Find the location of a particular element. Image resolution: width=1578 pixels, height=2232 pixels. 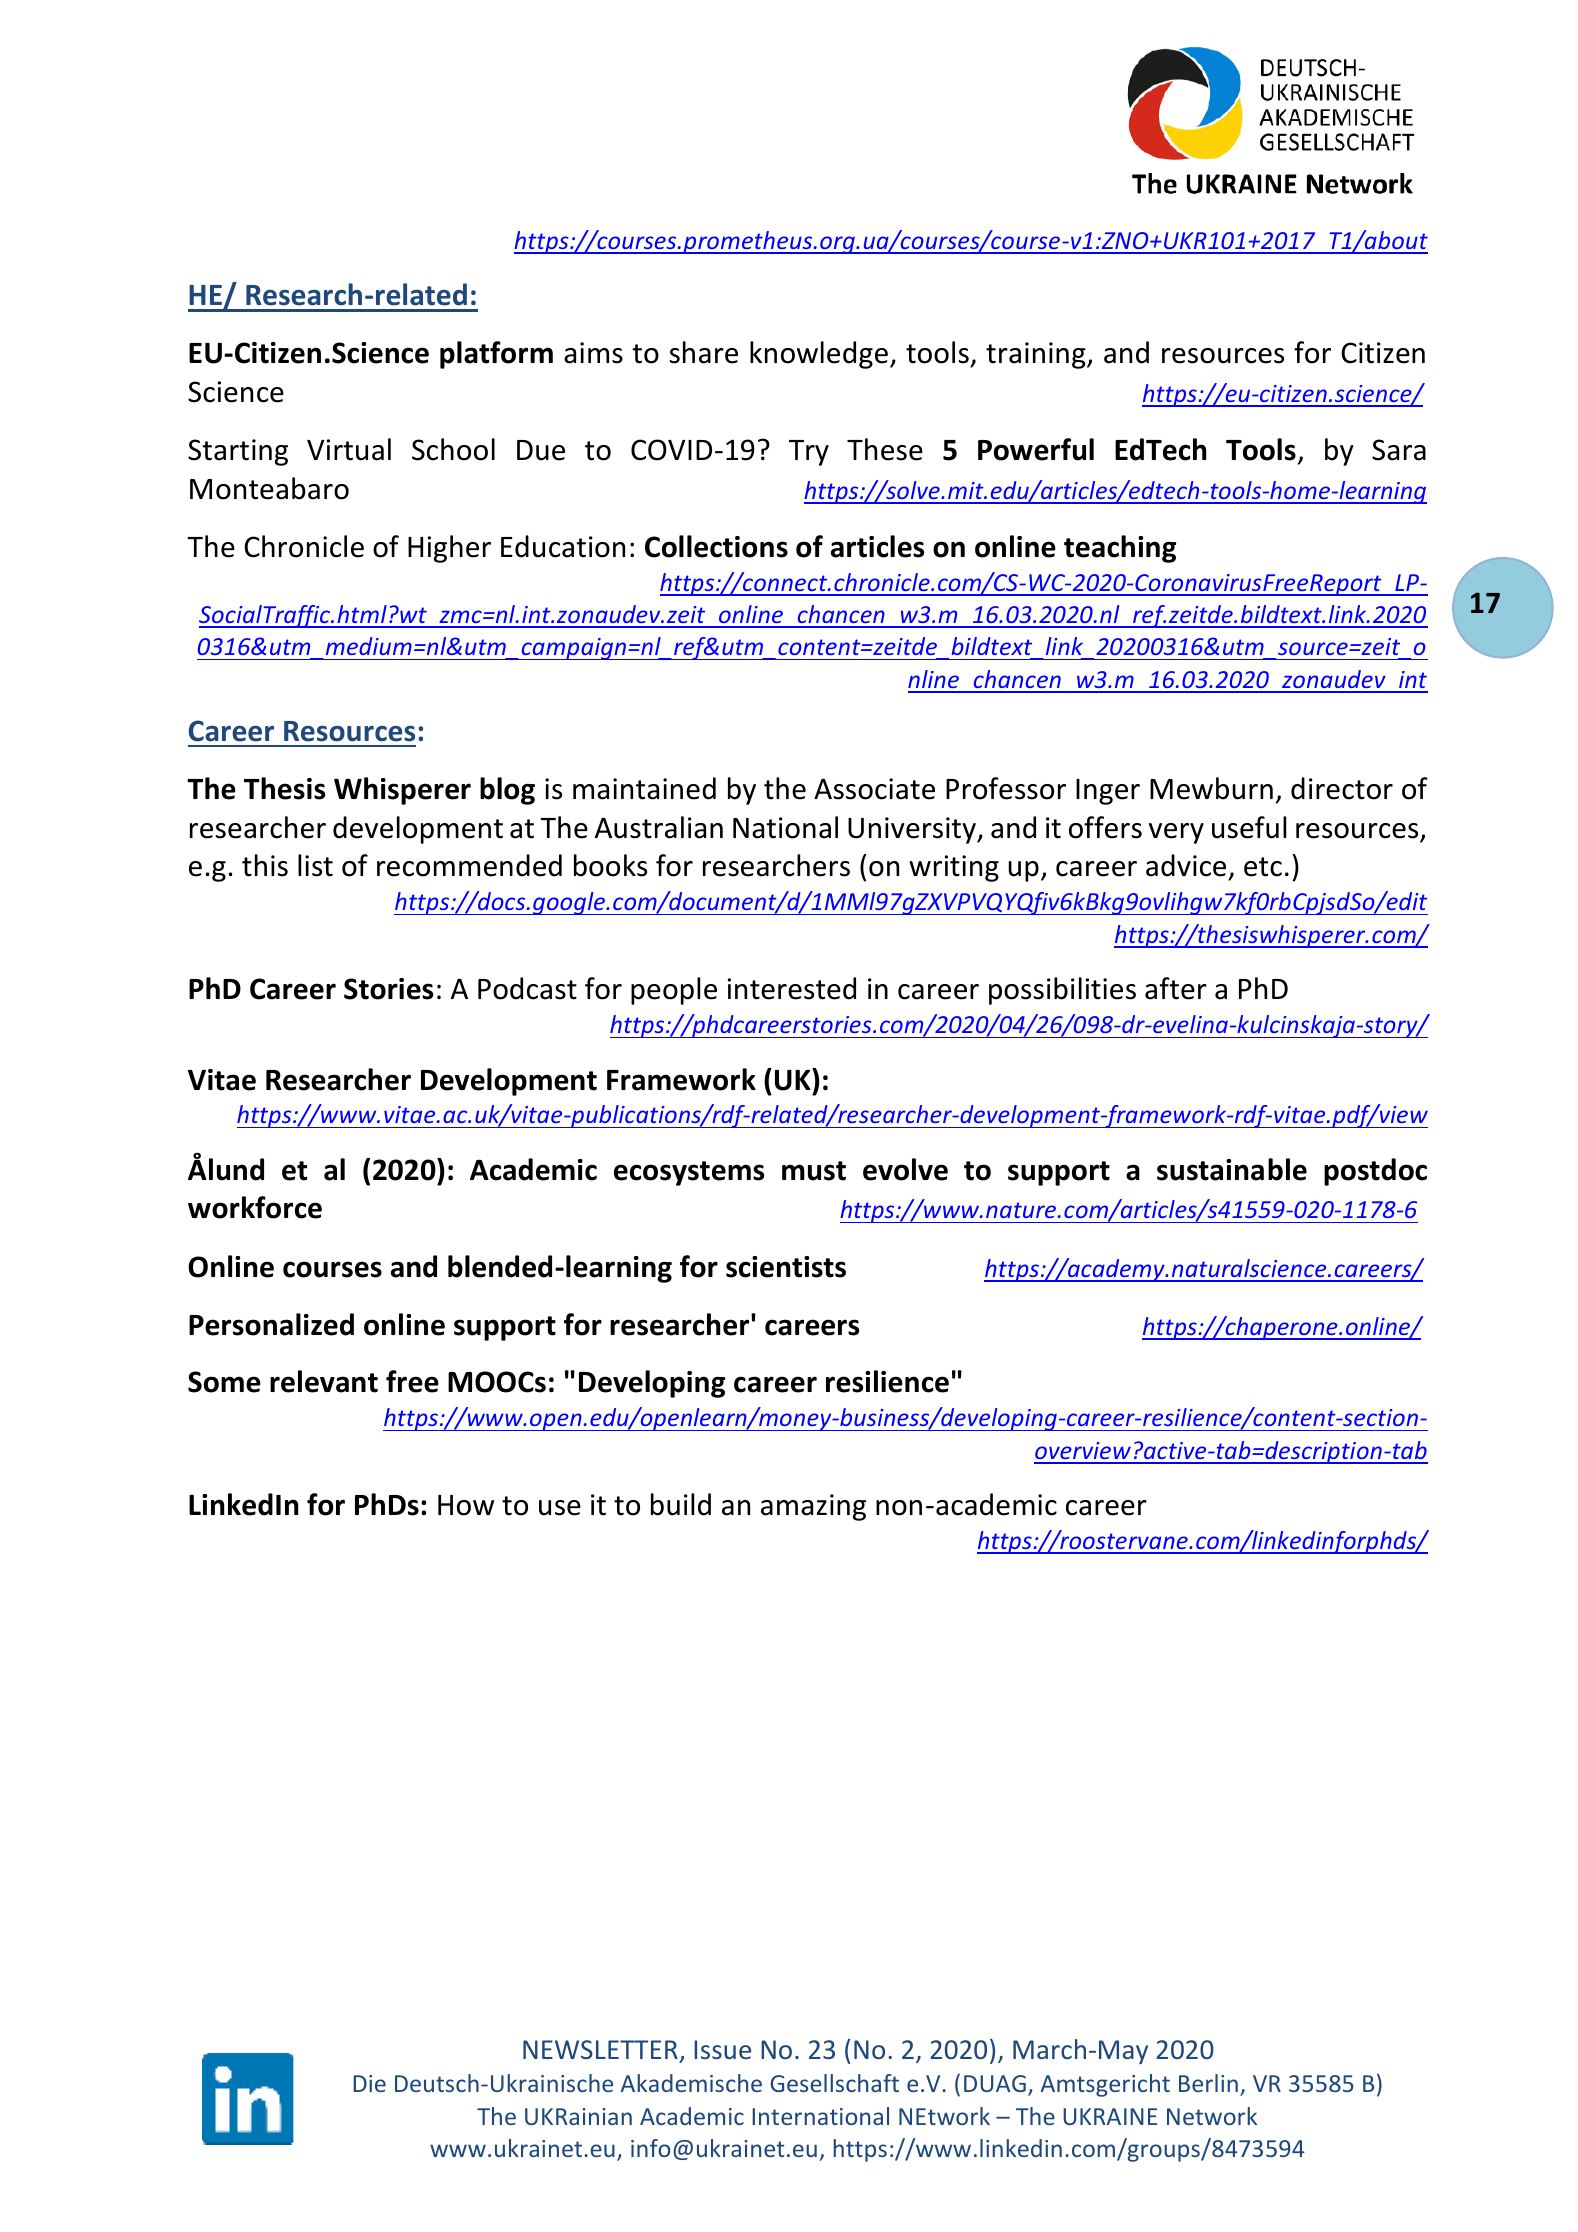

Virtual is located at coordinates (349, 449).
